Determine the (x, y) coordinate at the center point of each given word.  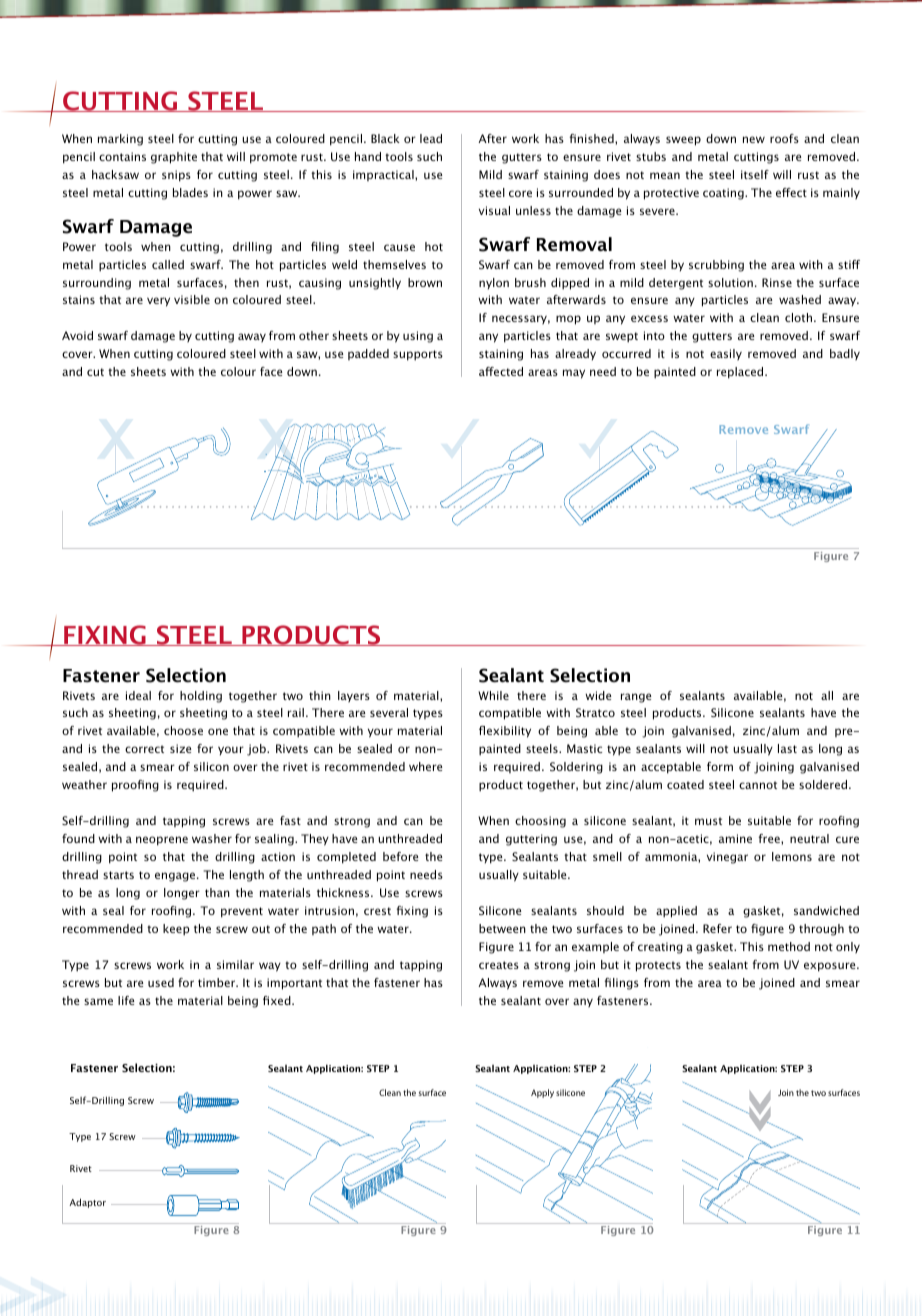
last (787, 748)
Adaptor (87, 1203)
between (502, 928)
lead (431, 138)
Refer (717, 928)
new (754, 139)
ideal (138, 695)
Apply (542, 1093)
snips (176, 176)
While (493, 695)
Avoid (77, 335)
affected (501, 371)
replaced (741, 373)
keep (176, 930)
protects (658, 966)
